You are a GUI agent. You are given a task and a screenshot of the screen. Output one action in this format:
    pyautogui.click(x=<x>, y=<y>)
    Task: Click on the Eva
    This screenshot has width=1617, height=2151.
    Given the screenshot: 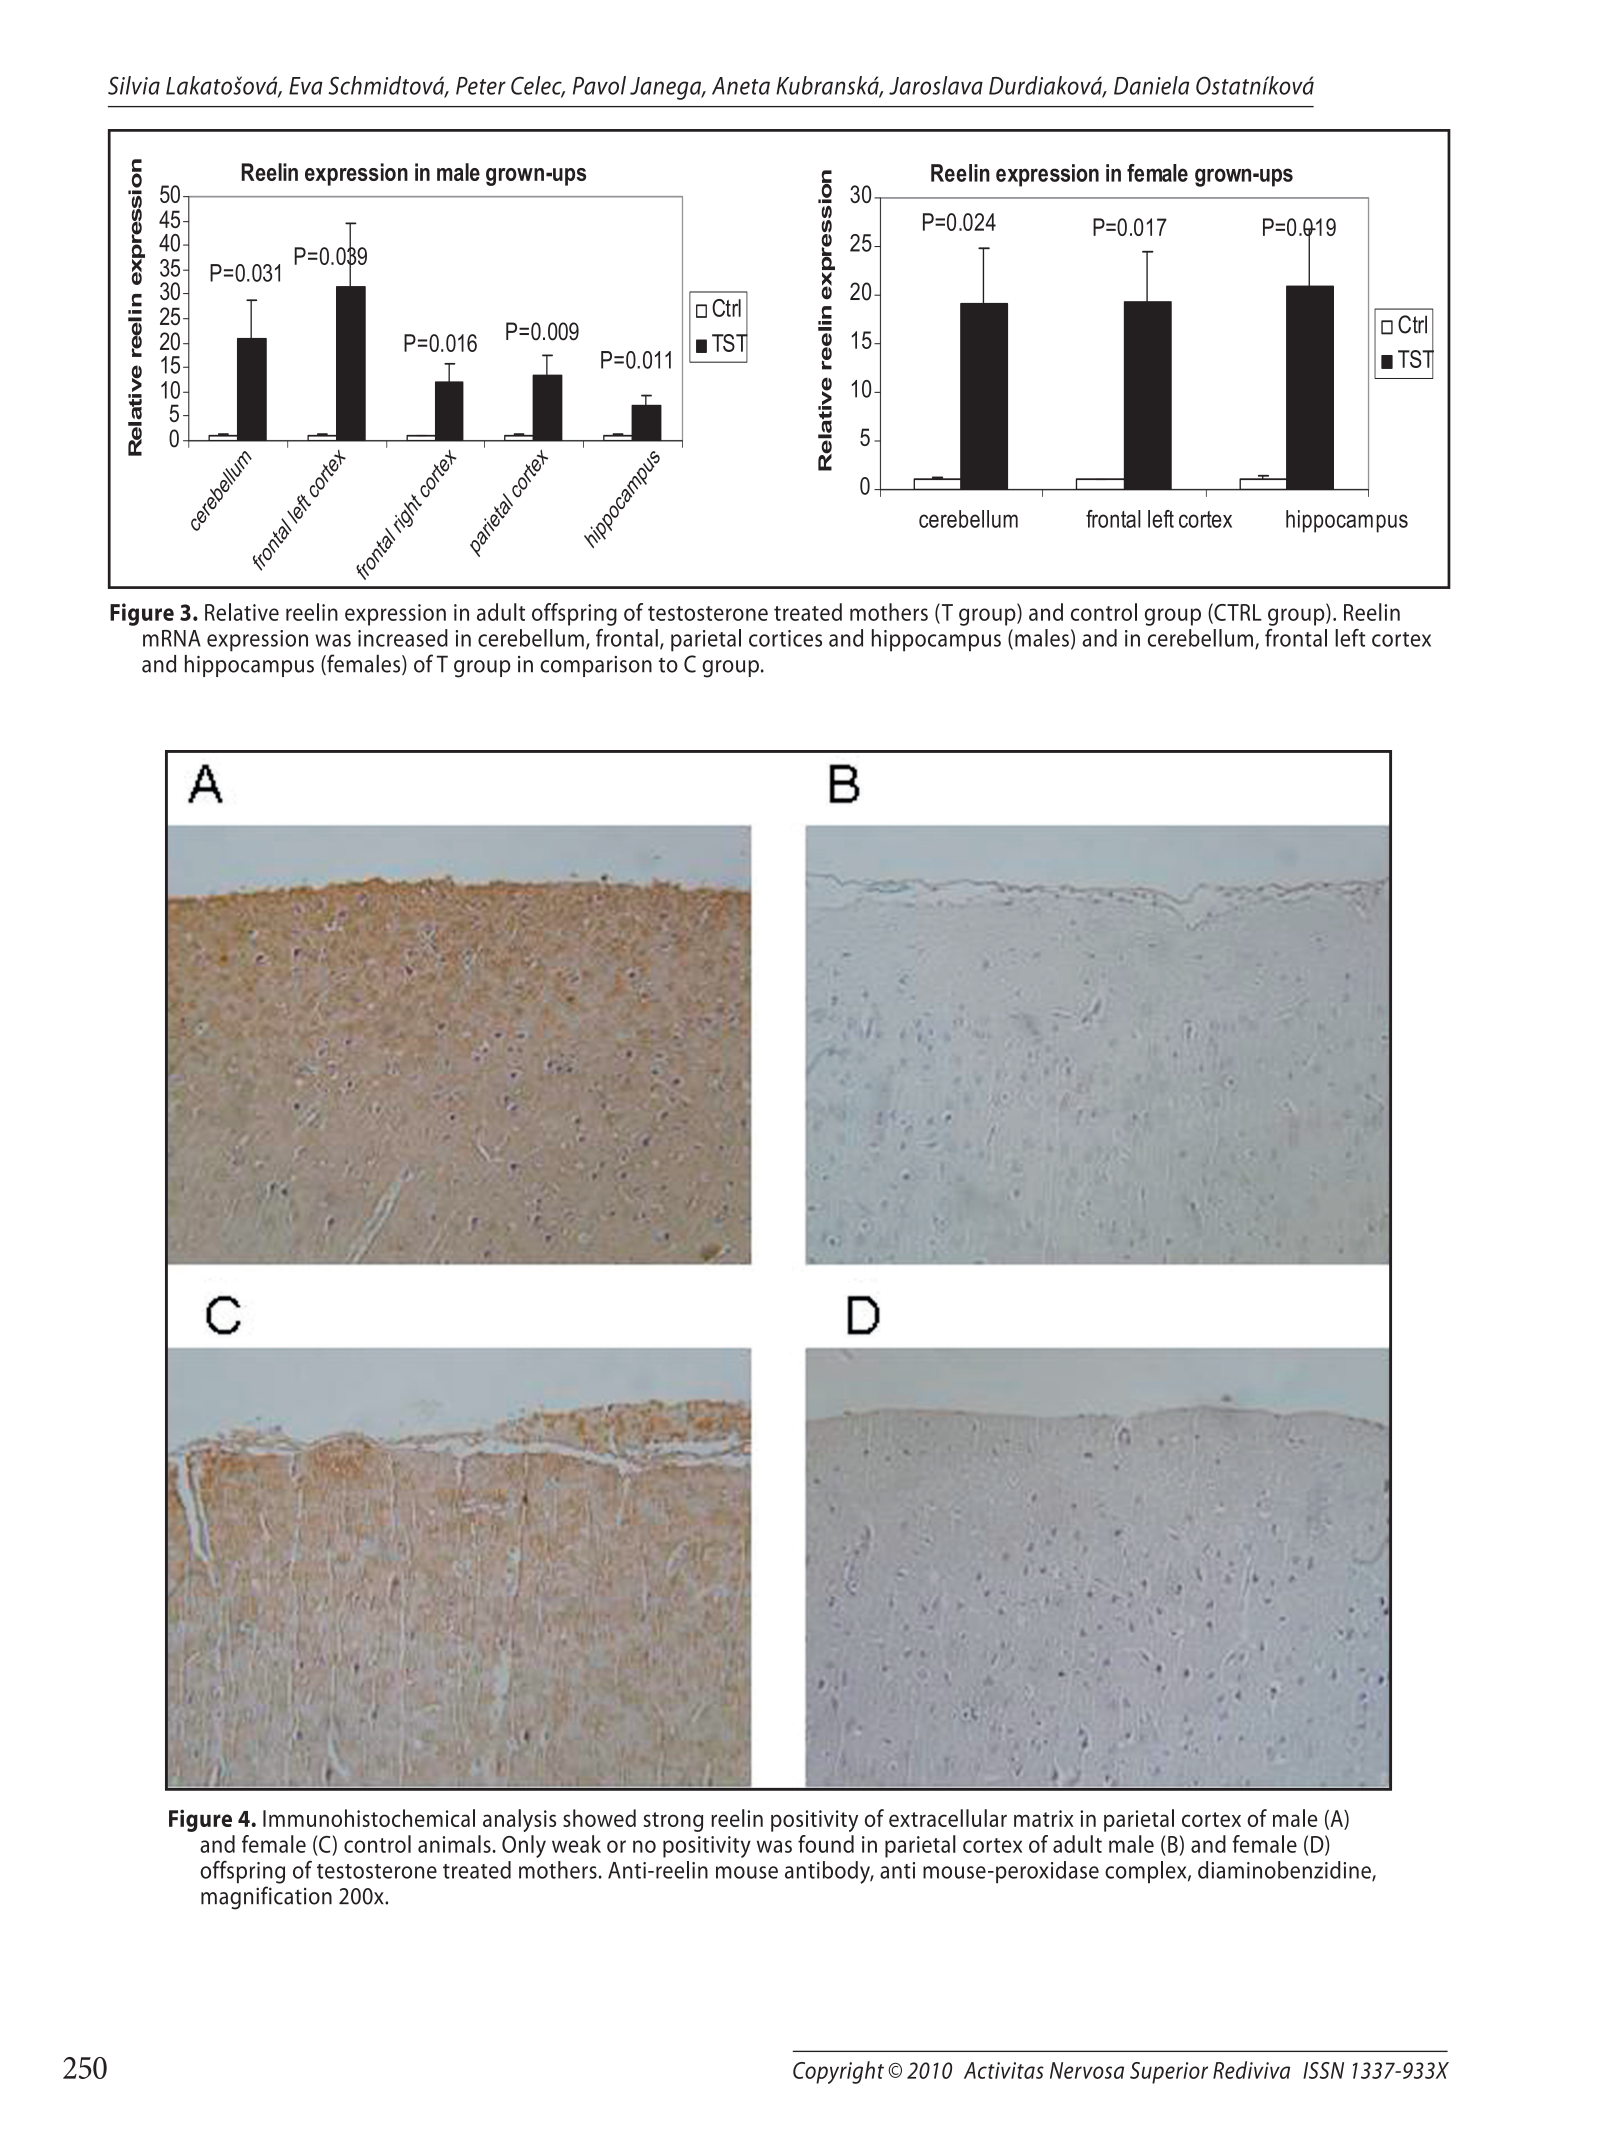 What is the action you would take?
    pyautogui.click(x=306, y=86)
